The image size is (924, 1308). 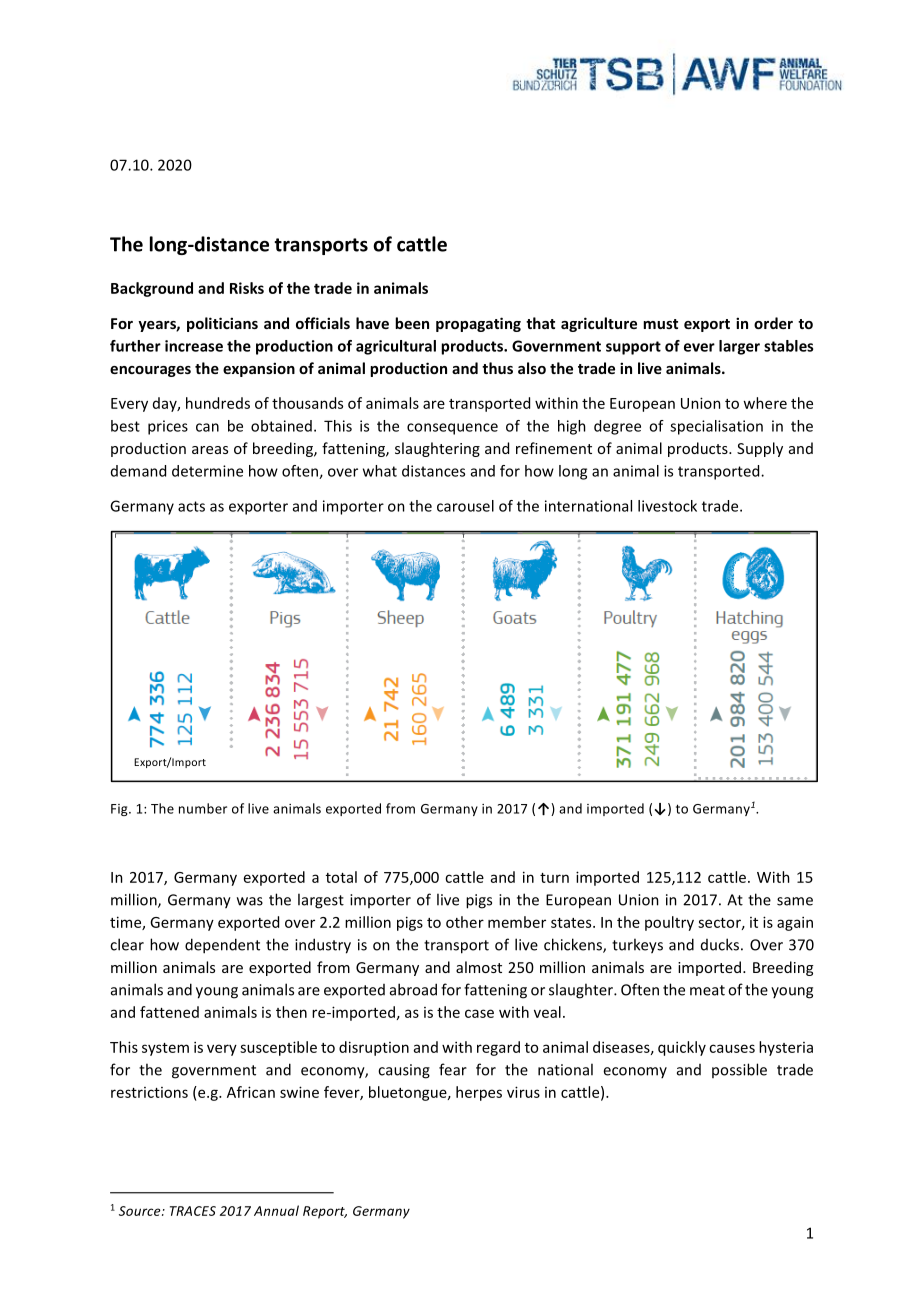 I want to click on possible, so click(x=739, y=1070).
